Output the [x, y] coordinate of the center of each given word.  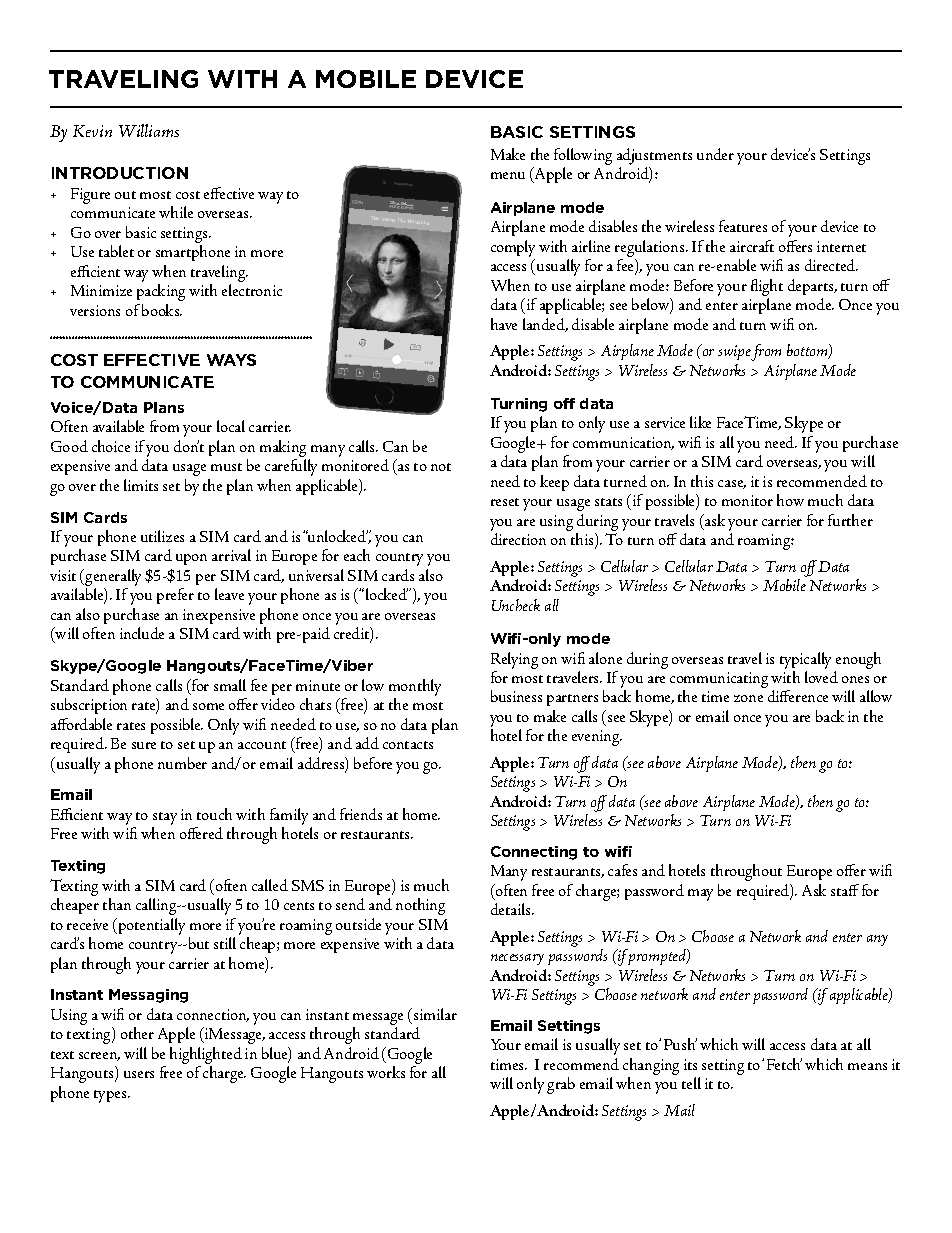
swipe [735, 352]
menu [508, 175]
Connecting [534, 853]
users [139, 1074]
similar [435, 1014]
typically [805, 660]
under [715, 154]
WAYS [231, 360]
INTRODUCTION [120, 173]
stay [165, 818]
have [504, 324]
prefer [175, 596]
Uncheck [516, 605]
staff [845, 890]
